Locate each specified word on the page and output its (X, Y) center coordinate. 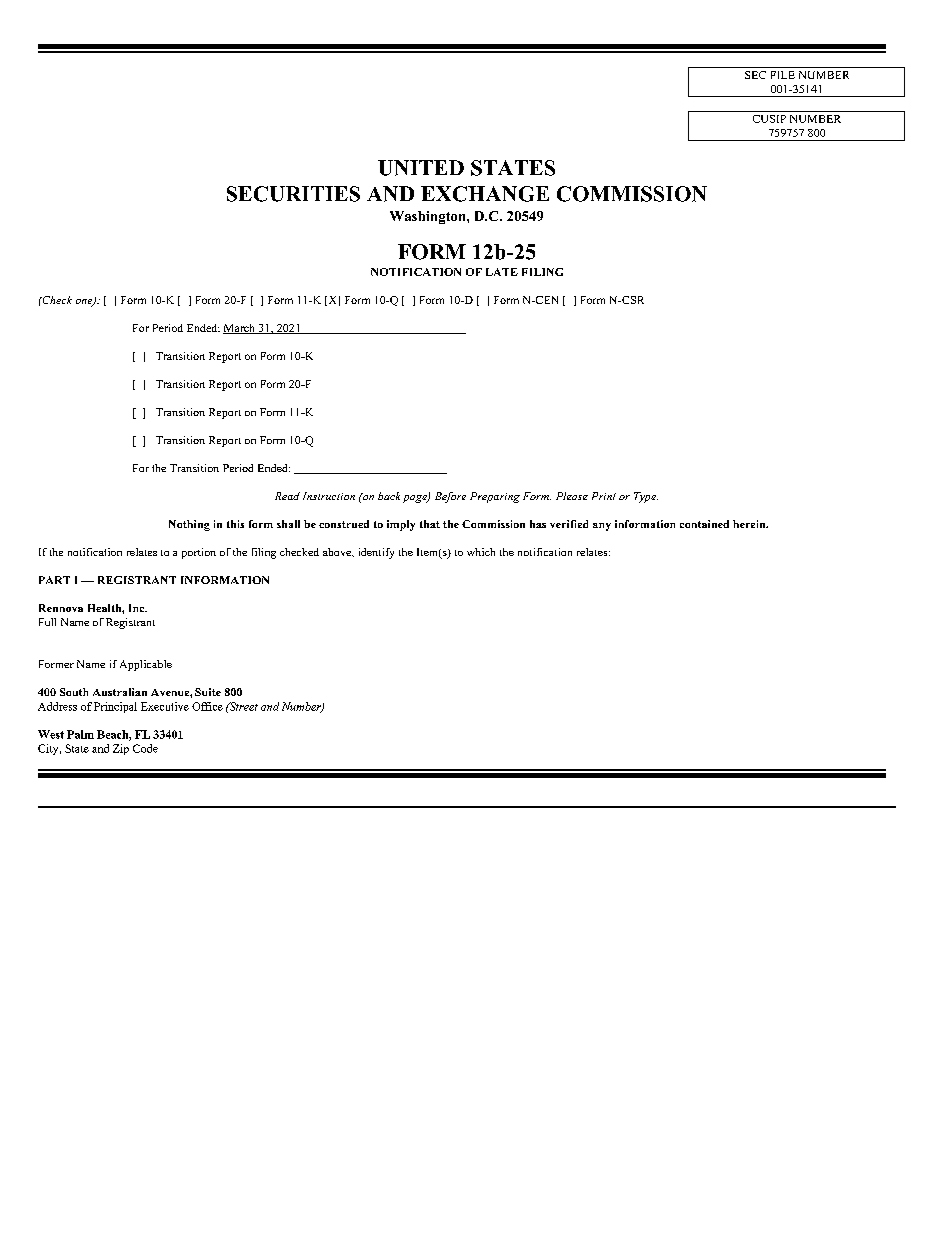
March (240, 329)
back (389, 496)
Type (646, 497)
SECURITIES (293, 194)
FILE (783, 75)
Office (207, 706)
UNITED (421, 168)
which (481, 552)
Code (145, 748)
